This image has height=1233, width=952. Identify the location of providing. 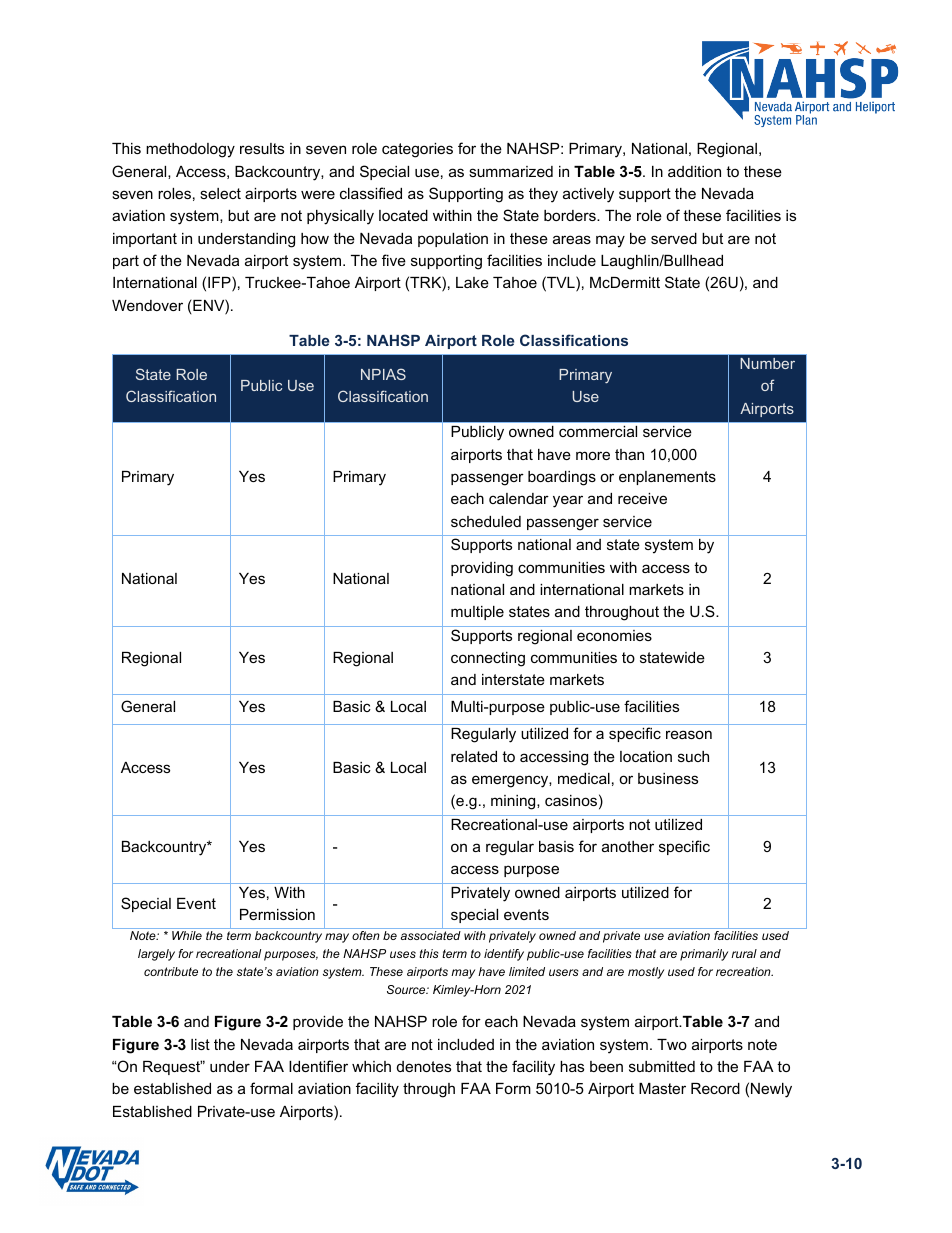
(482, 569).
